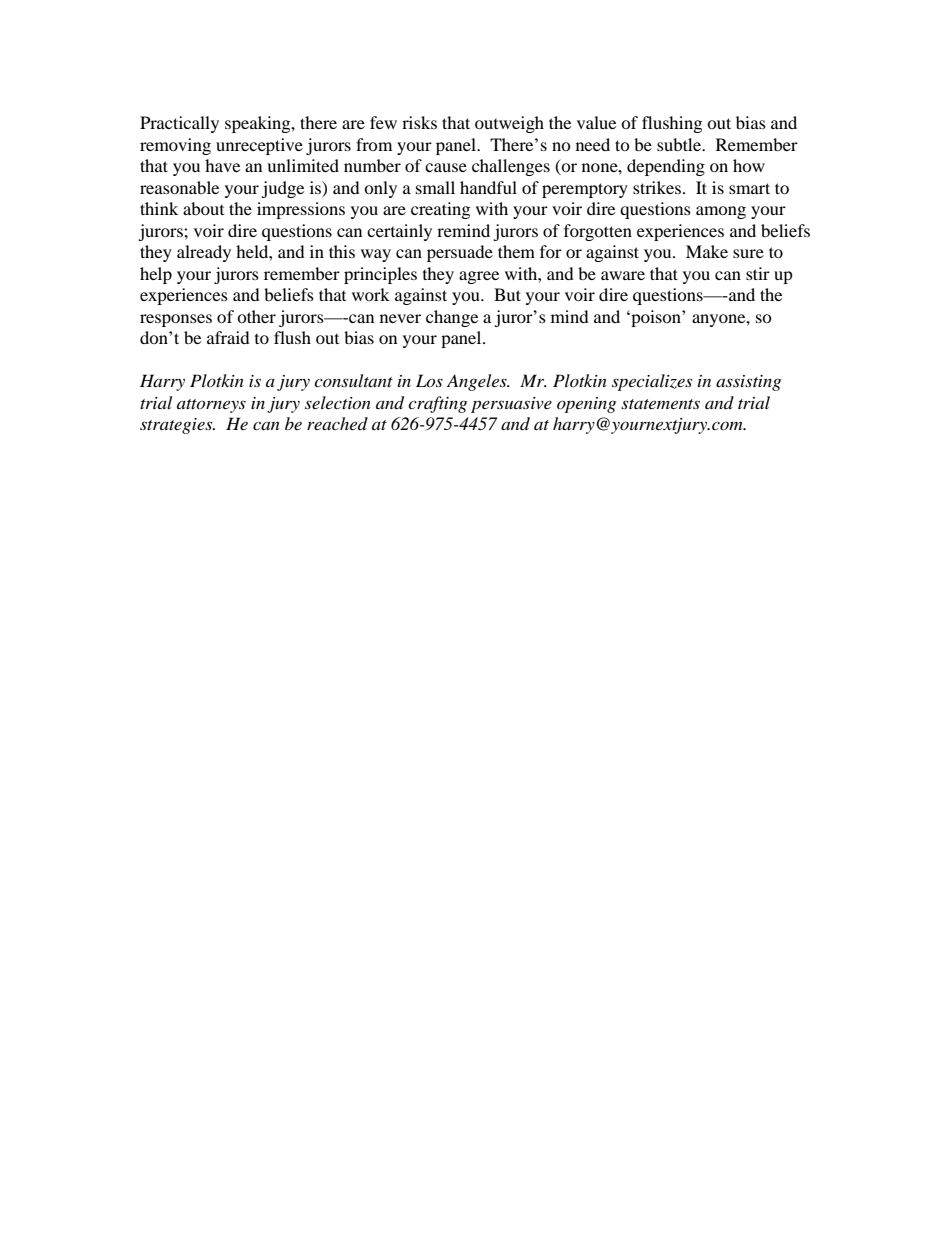 Image resolution: width=952 pixels, height=1233 pixels. Describe the element at coordinates (656, 318) in the page. I see `poison` at that location.
